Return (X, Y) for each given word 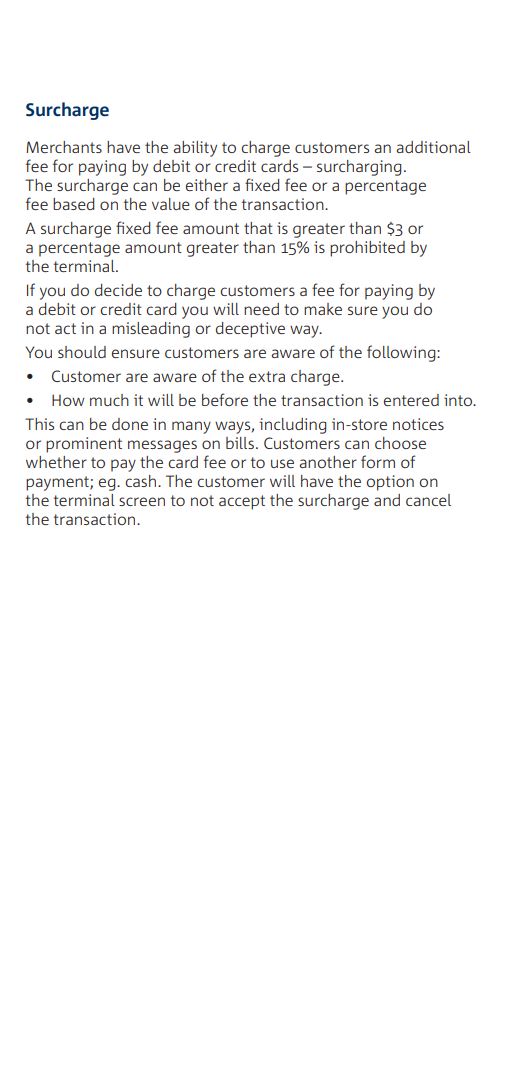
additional (434, 147)
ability (195, 149)
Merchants (64, 147)
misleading (151, 330)
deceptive (250, 330)
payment (58, 483)
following (402, 353)
